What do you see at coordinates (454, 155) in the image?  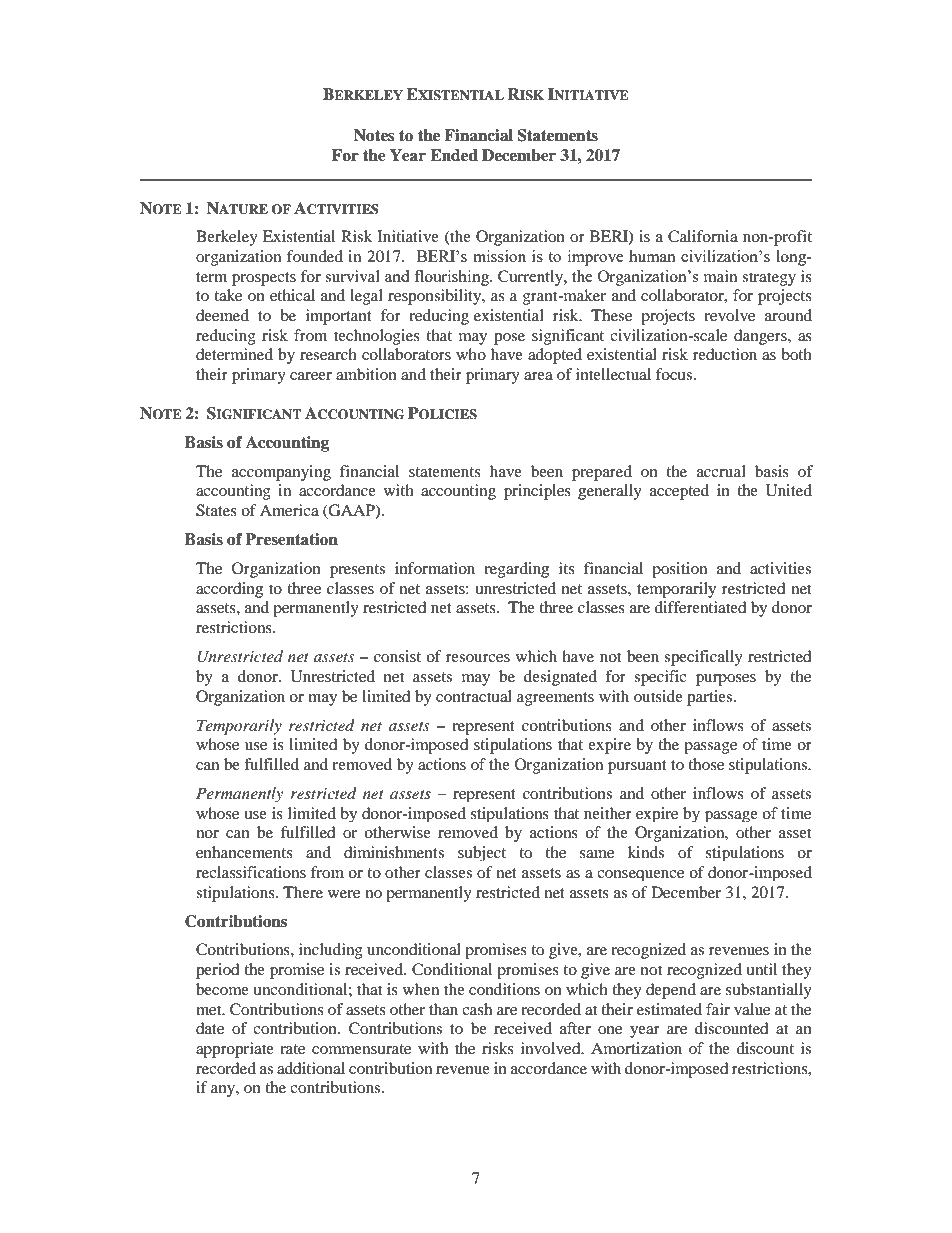 I see `Ended` at bounding box center [454, 155].
